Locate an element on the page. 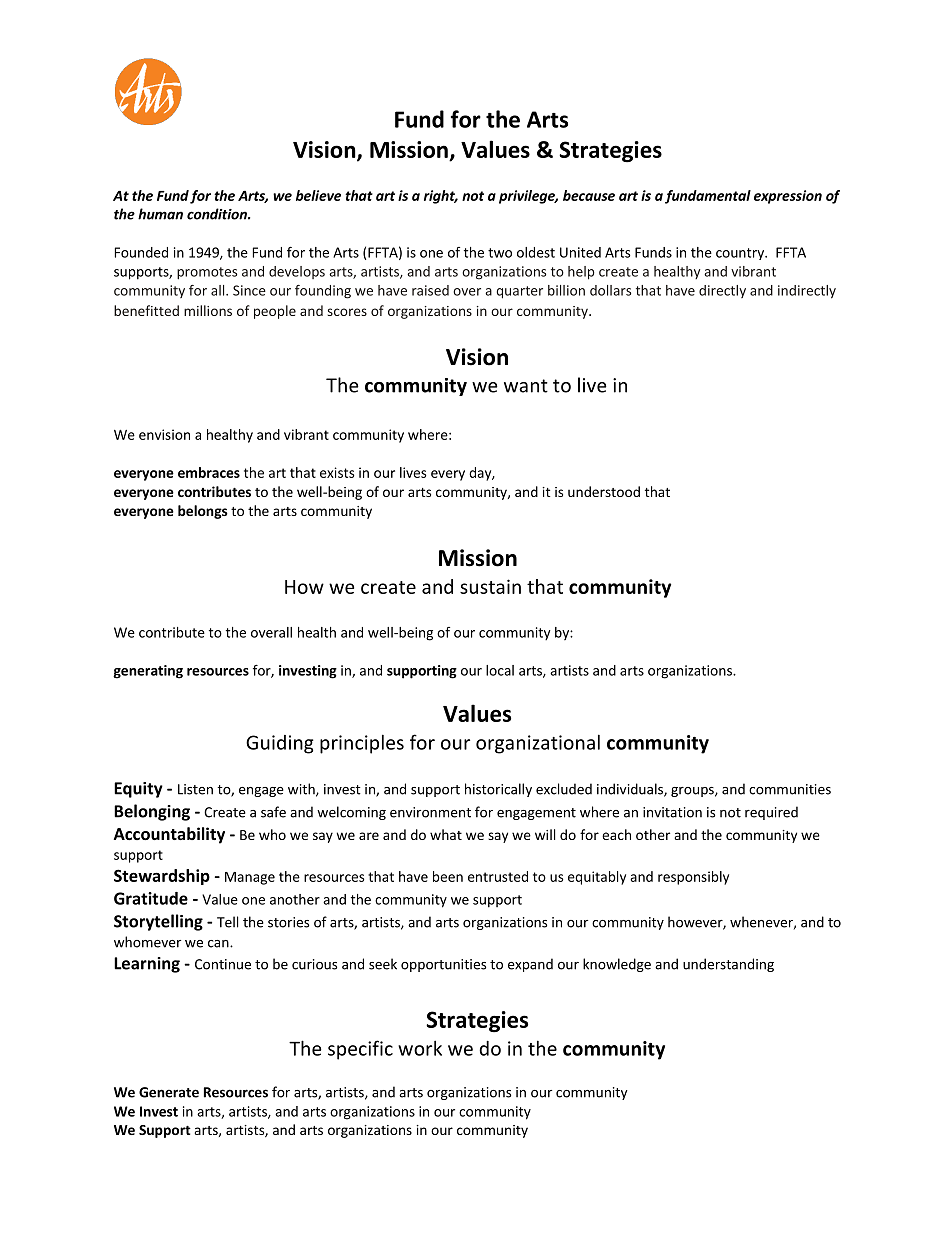 Image resolution: width=952 pixels, height=1233 pixels. work is located at coordinates (420, 1048).
